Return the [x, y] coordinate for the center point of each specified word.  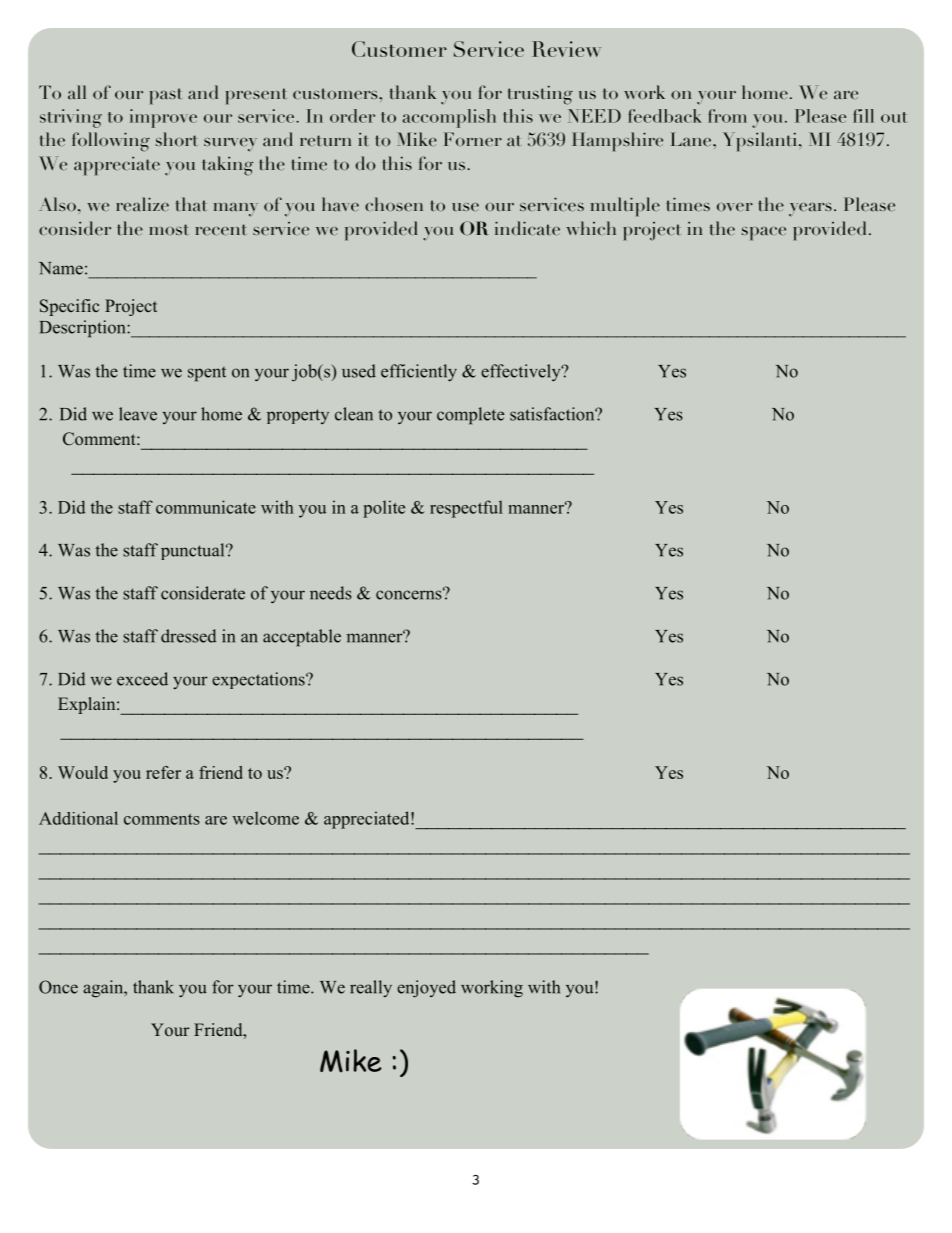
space [764, 233]
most [169, 229]
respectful [466, 509]
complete [470, 416]
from [727, 116]
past [165, 96]
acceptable [302, 638]
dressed [188, 636]
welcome [265, 818]
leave [138, 414]
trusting [540, 95]
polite [384, 509]
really [371, 988]
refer [163, 772]
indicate [527, 228]
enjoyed [426, 989]
